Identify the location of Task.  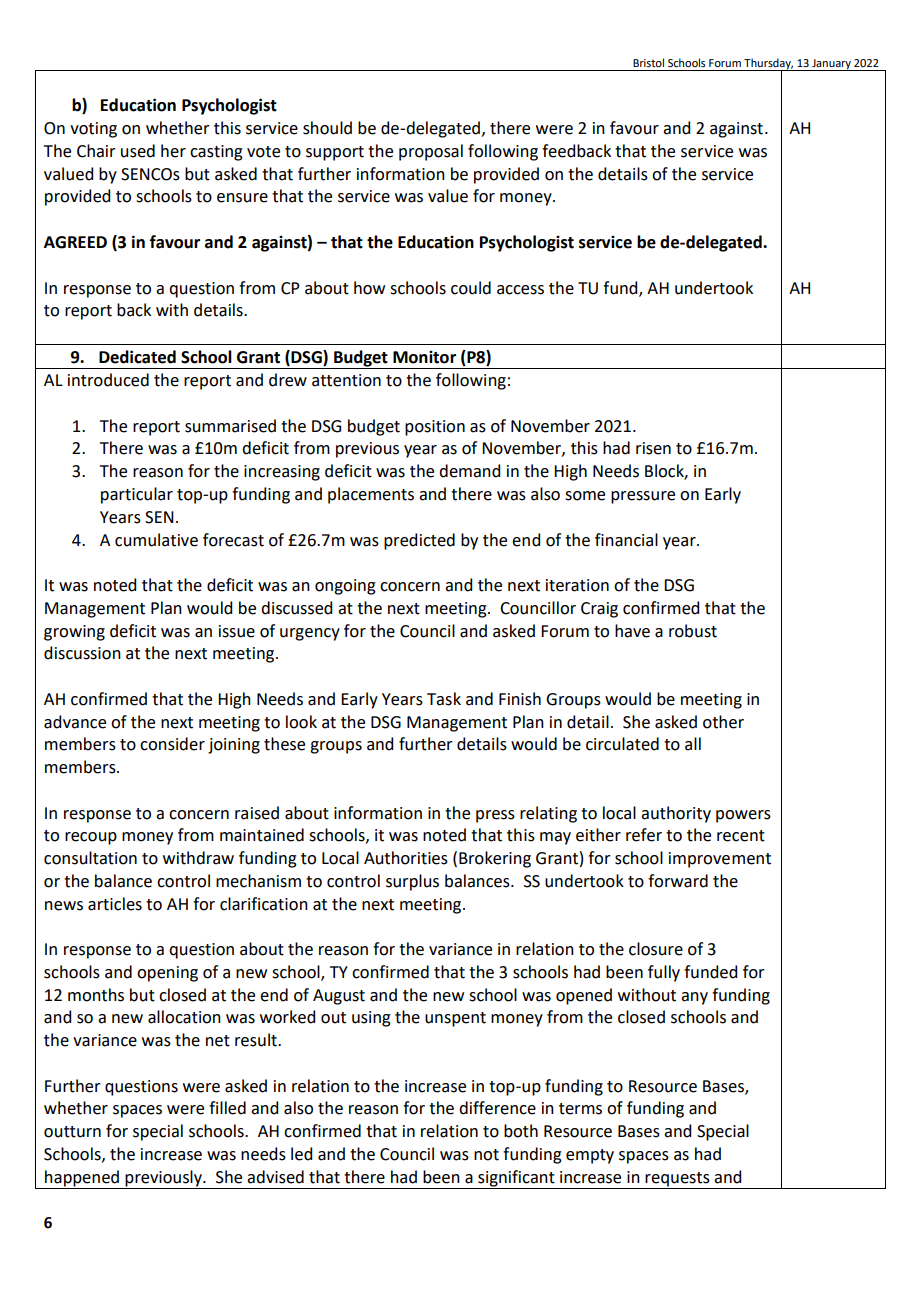
(444, 699).
